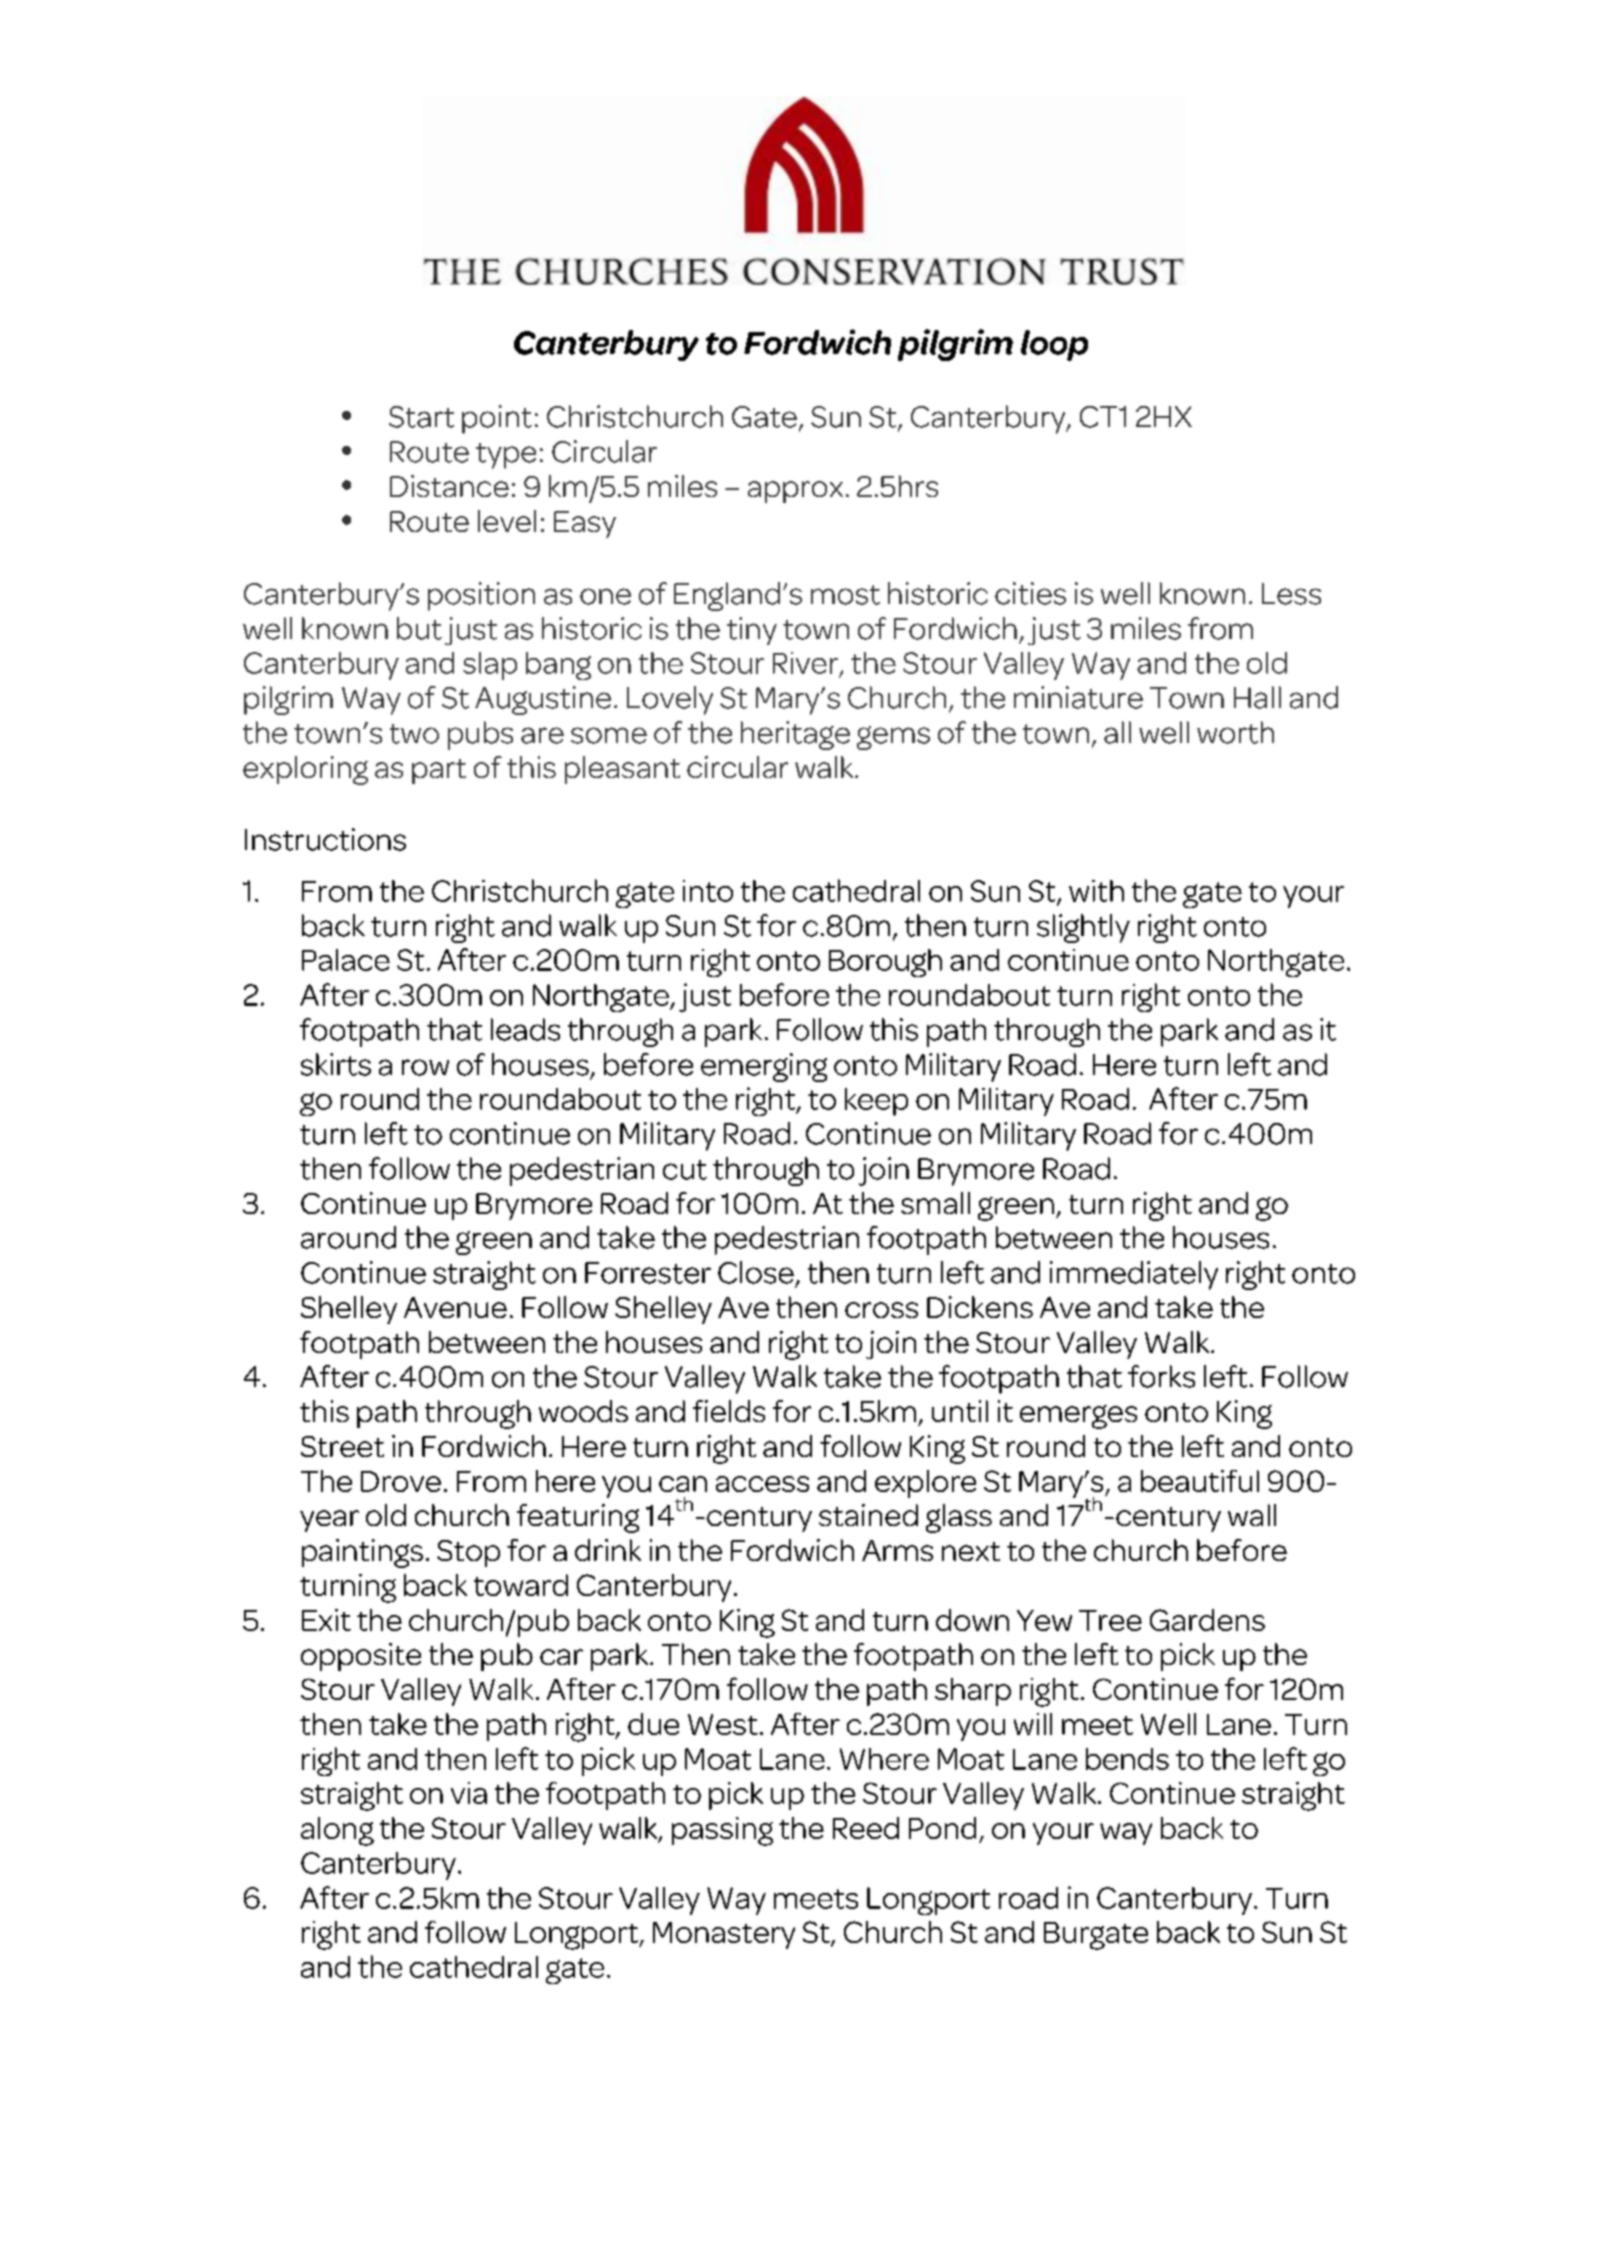  What do you see at coordinates (876, 1102) in the image?
I see `keep` at bounding box center [876, 1102].
